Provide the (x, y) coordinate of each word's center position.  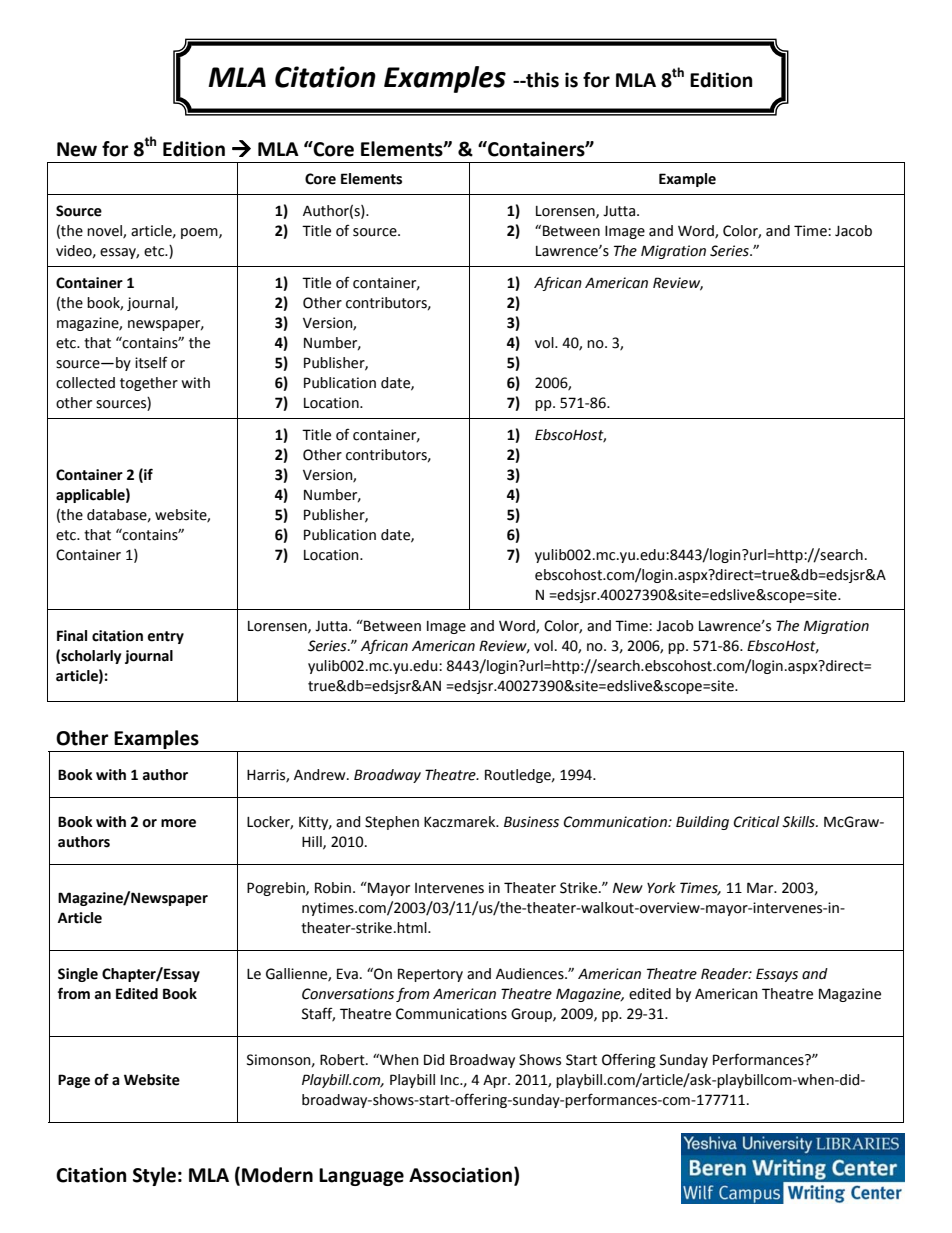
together (149, 384)
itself (151, 362)
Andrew (321, 775)
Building (702, 823)
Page (74, 1081)
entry (166, 637)
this (541, 80)
